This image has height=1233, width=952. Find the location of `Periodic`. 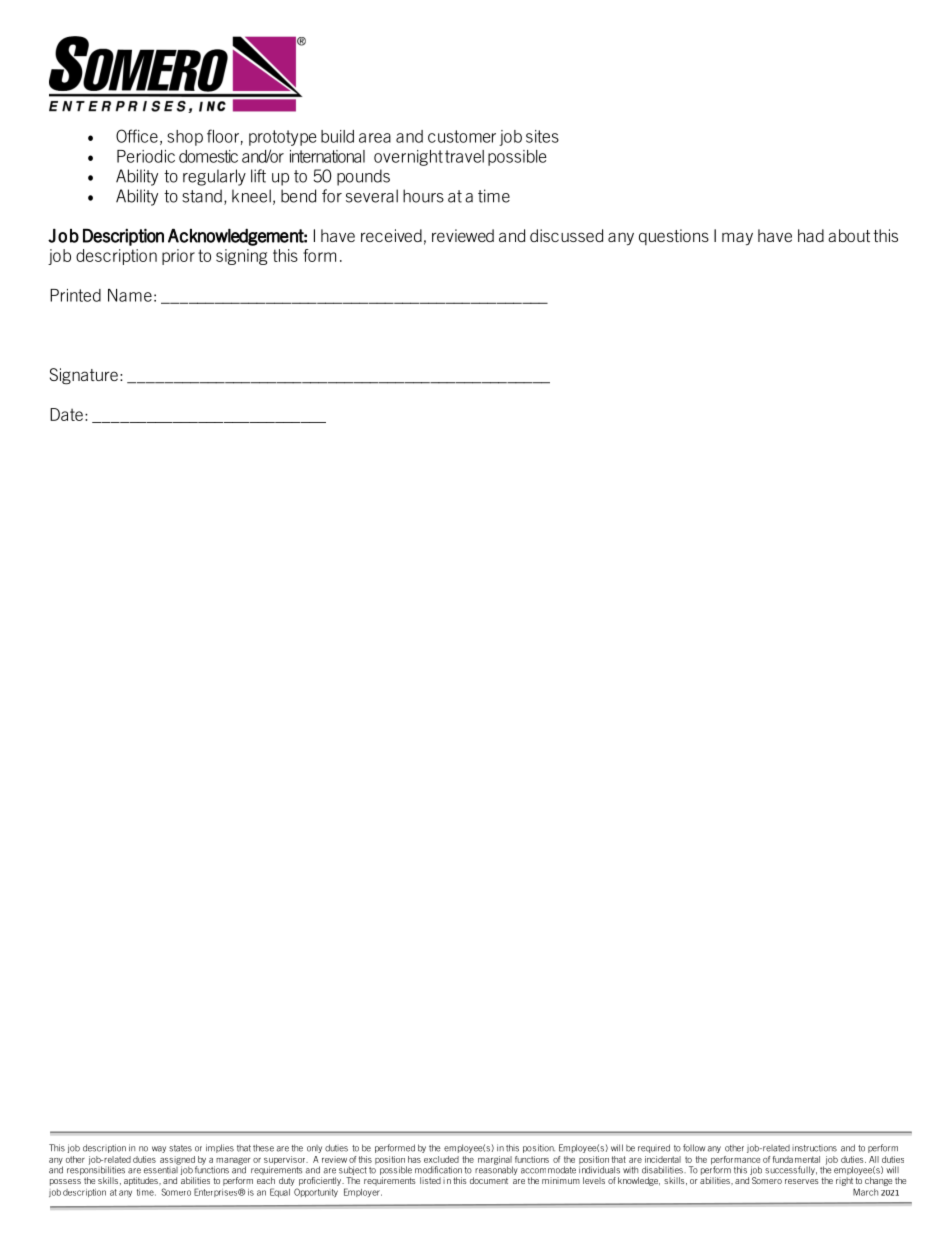

Periodic is located at coordinates (146, 156).
